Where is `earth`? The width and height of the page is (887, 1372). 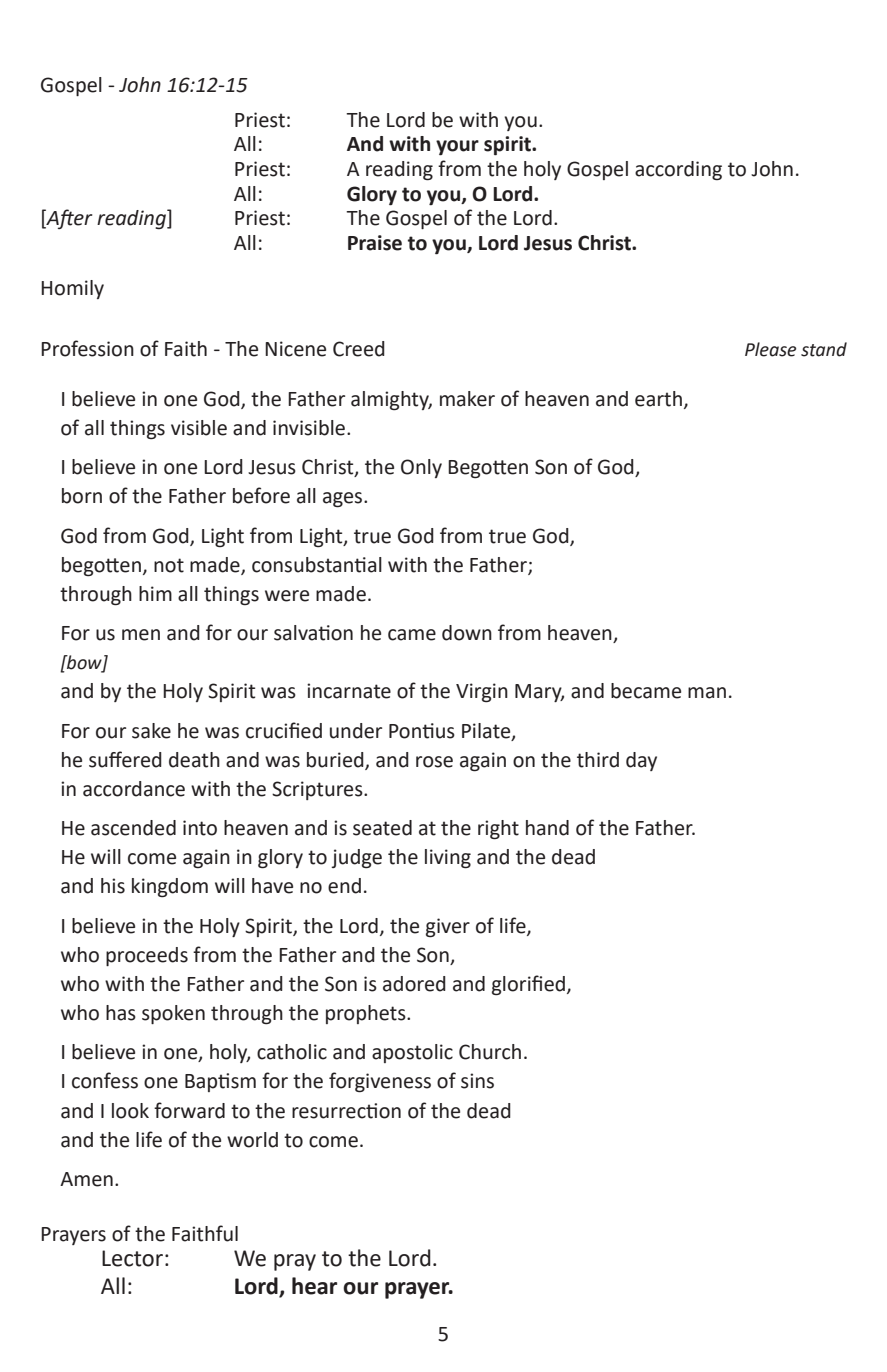
earth is located at coordinates (658, 399).
